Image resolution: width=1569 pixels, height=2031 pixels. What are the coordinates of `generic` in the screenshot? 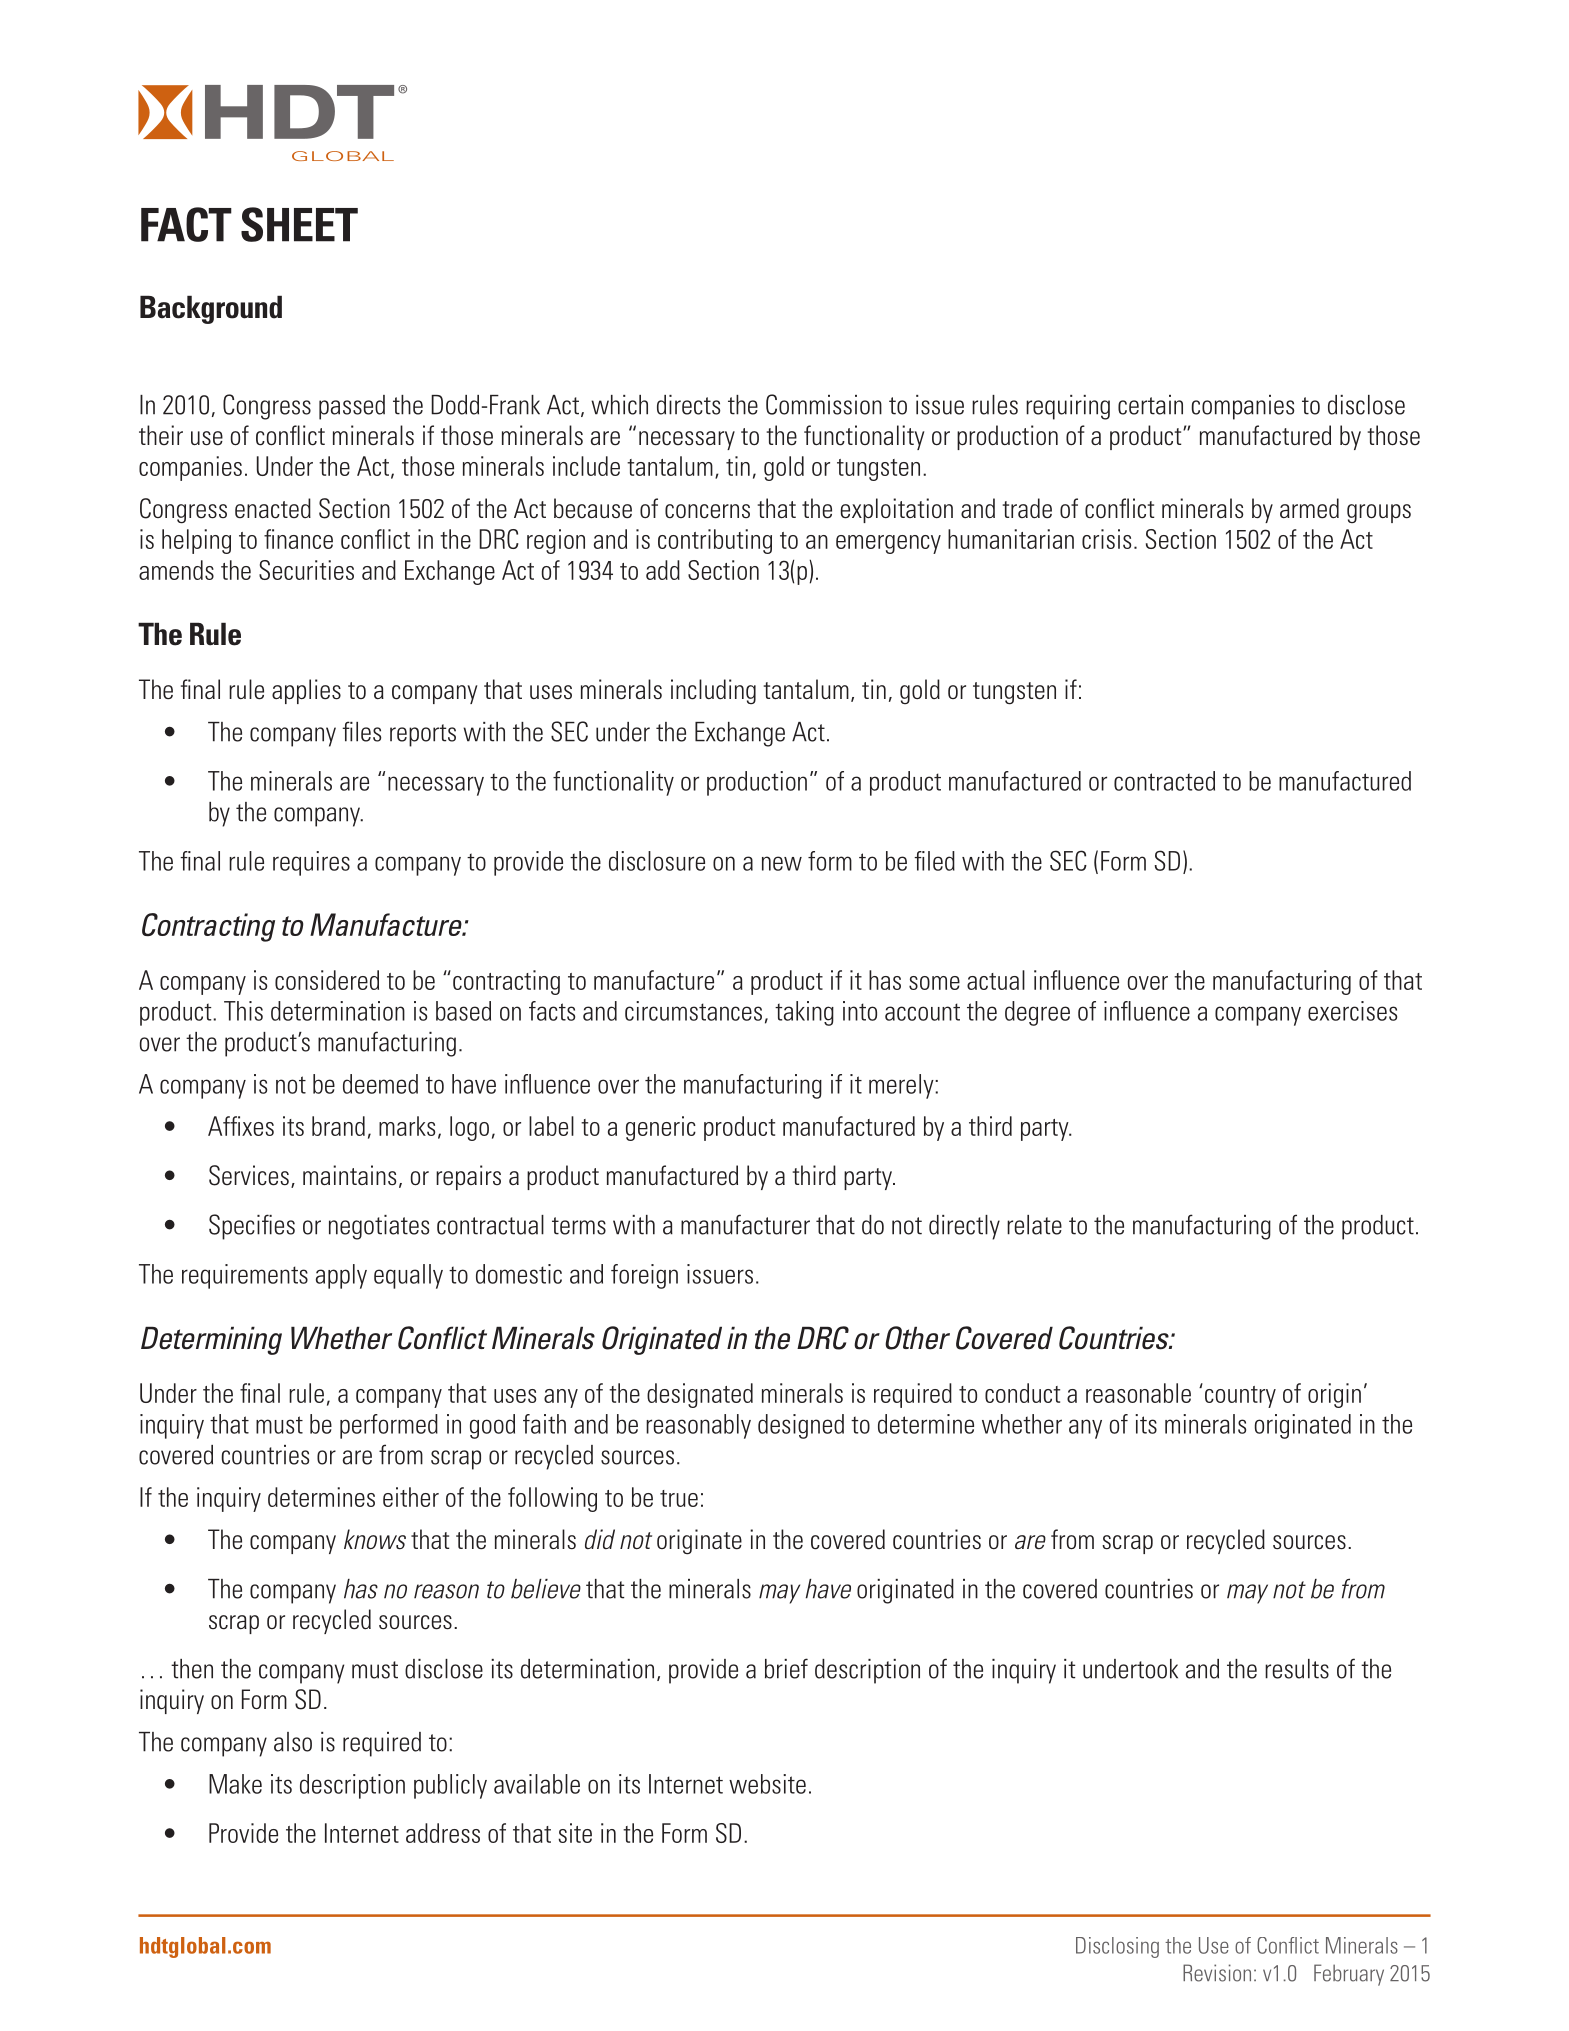 It's located at (661, 1128).
